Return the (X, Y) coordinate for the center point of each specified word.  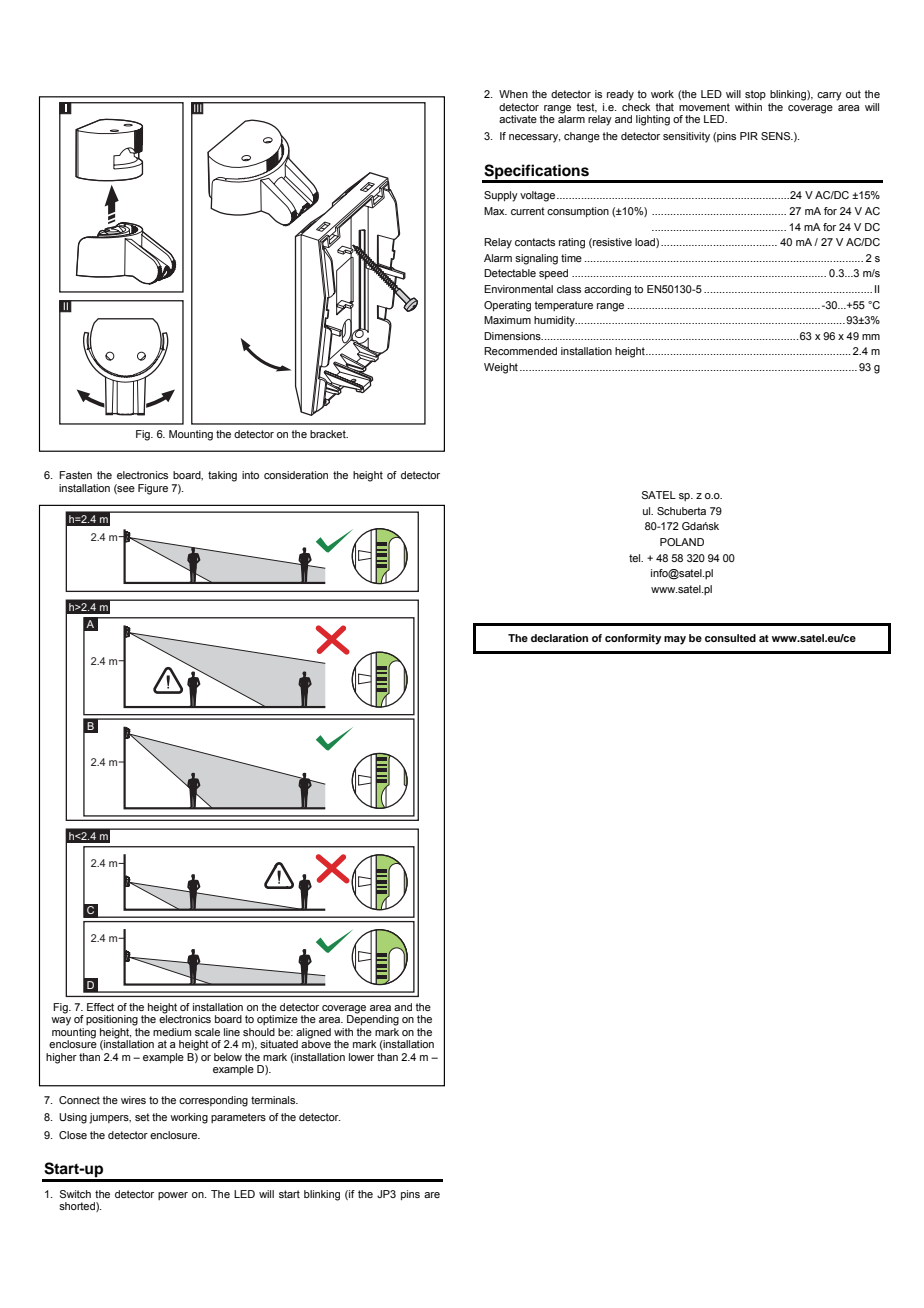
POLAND (682, 542)
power (173, 1196)
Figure (153, 489)
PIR (749, 136)
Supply (501, 196)
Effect (100, 1007)
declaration (559, 638)
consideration (296, 475)
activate (518, 119)
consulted (730, 638)
